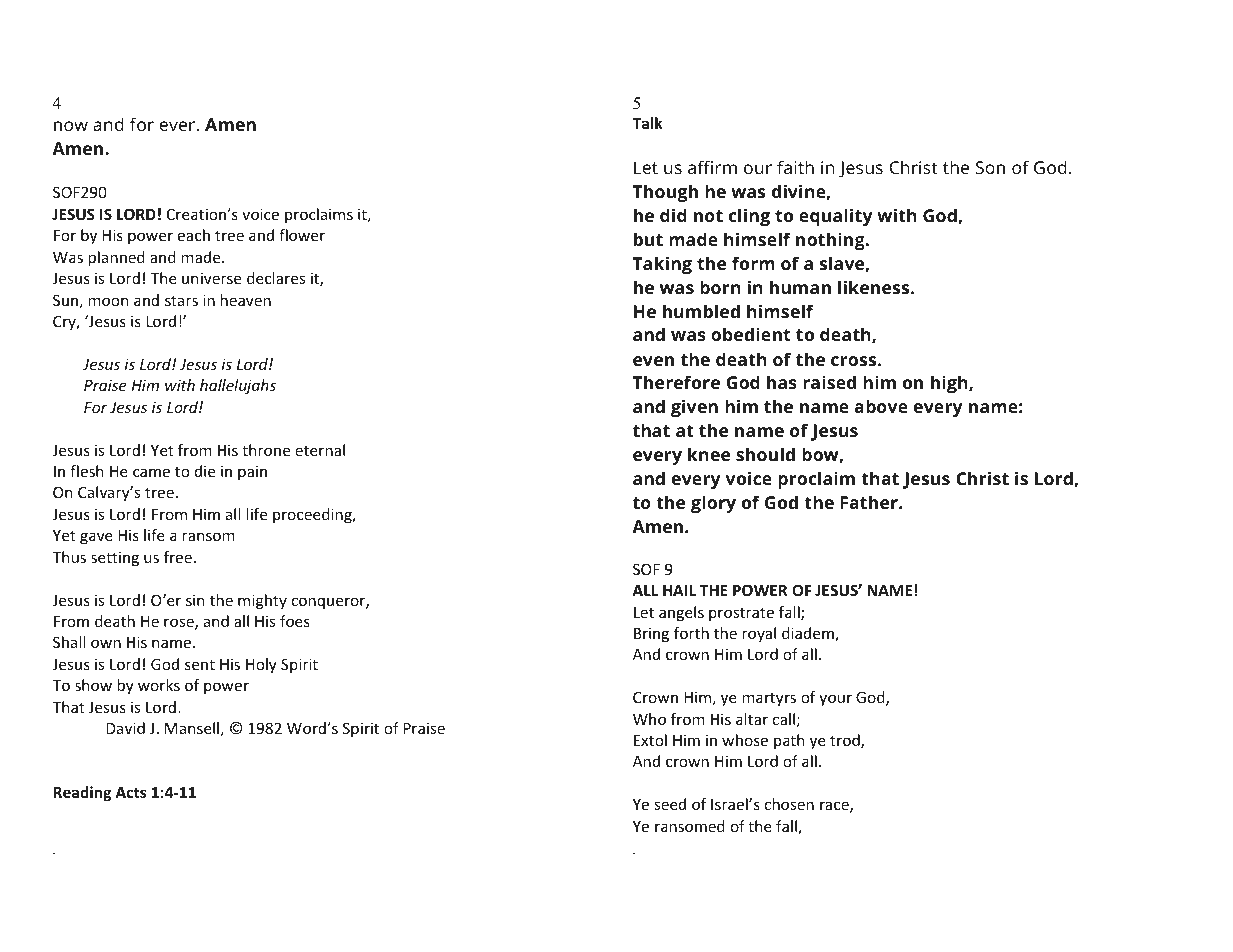 The height and width of the image is (952, 1233). I want to click on chosen, so click(789, 804).
